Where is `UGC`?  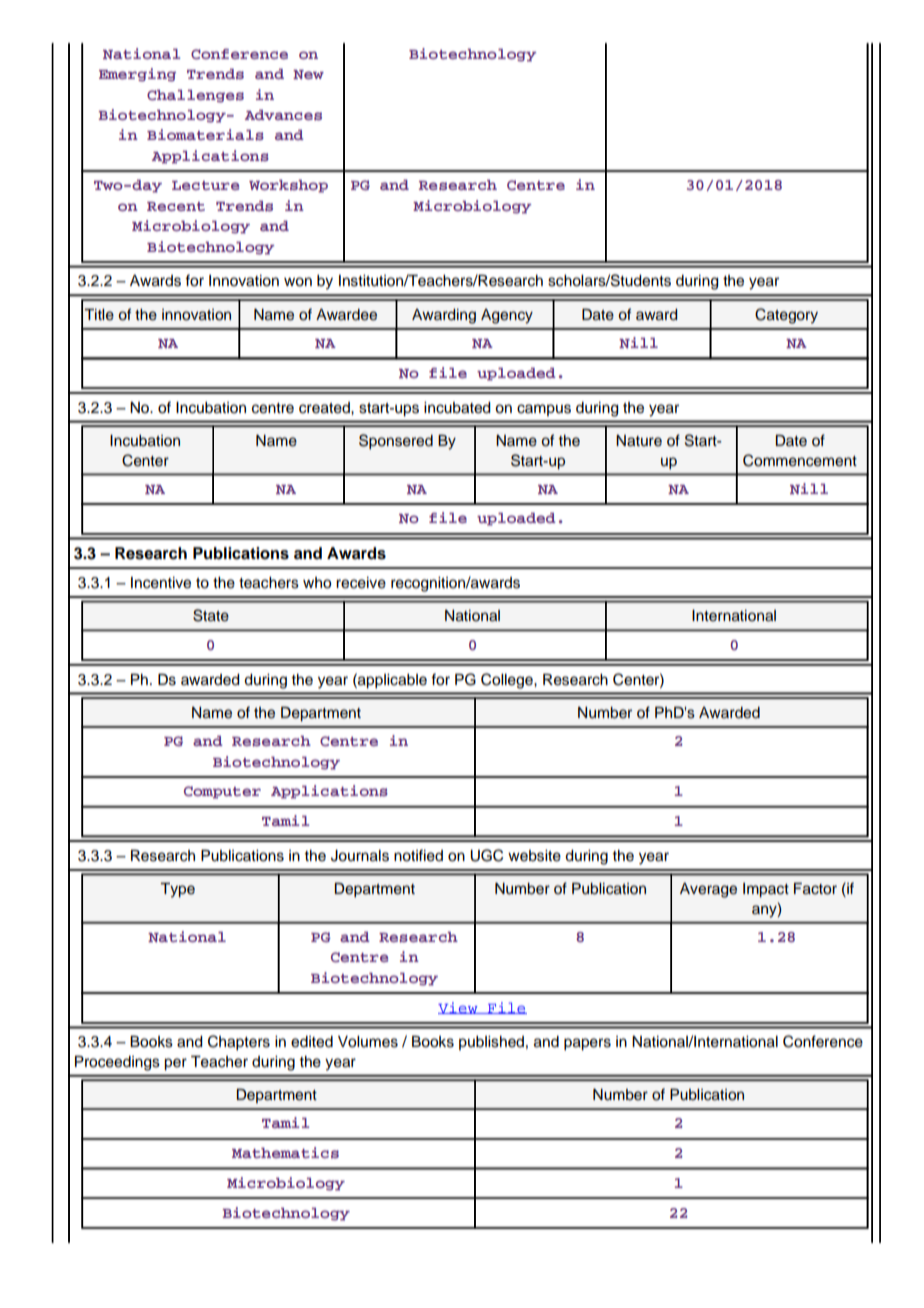 UGC is located at coordinates (486, 855).
